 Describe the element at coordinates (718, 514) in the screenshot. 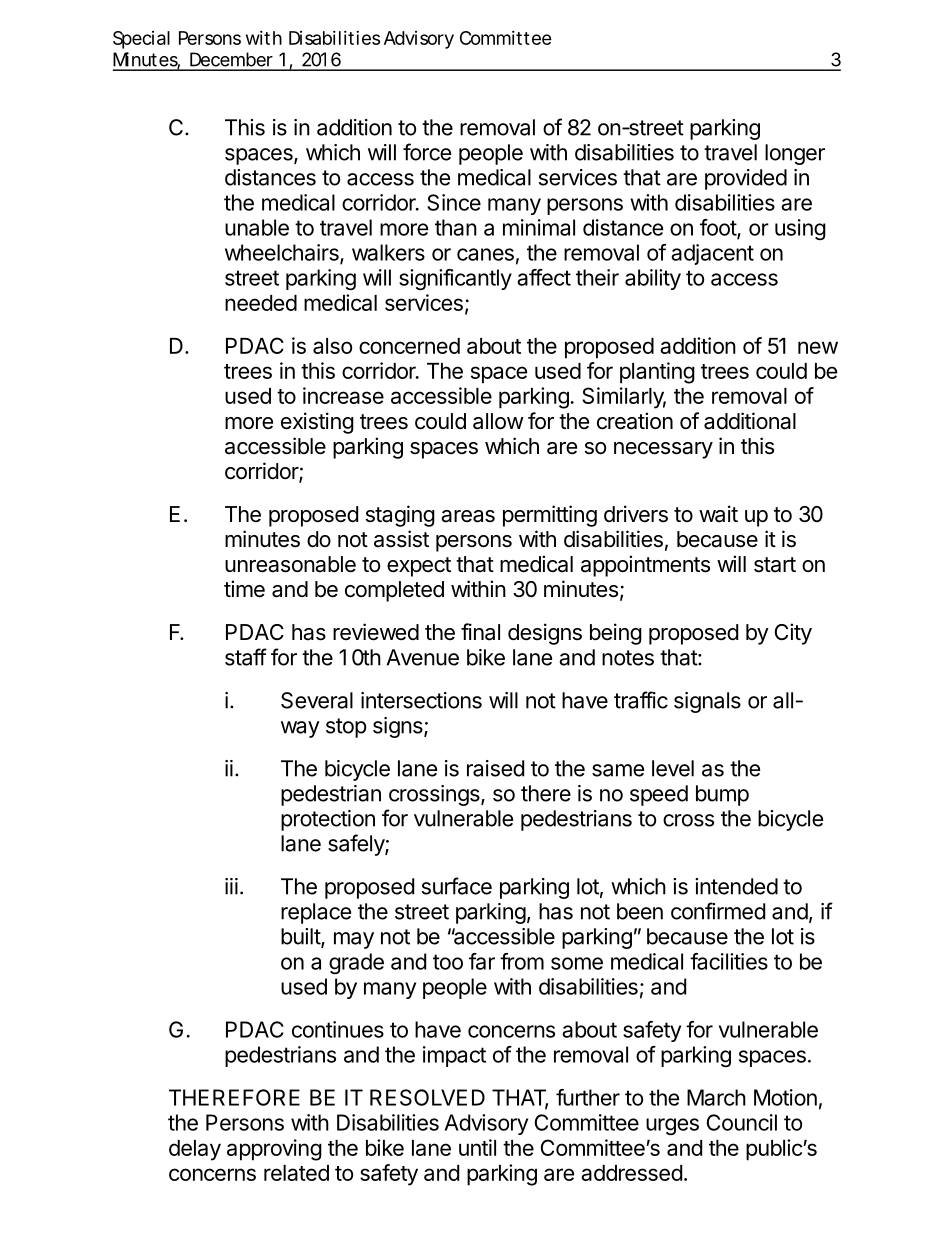

I see `wait` at that location.
